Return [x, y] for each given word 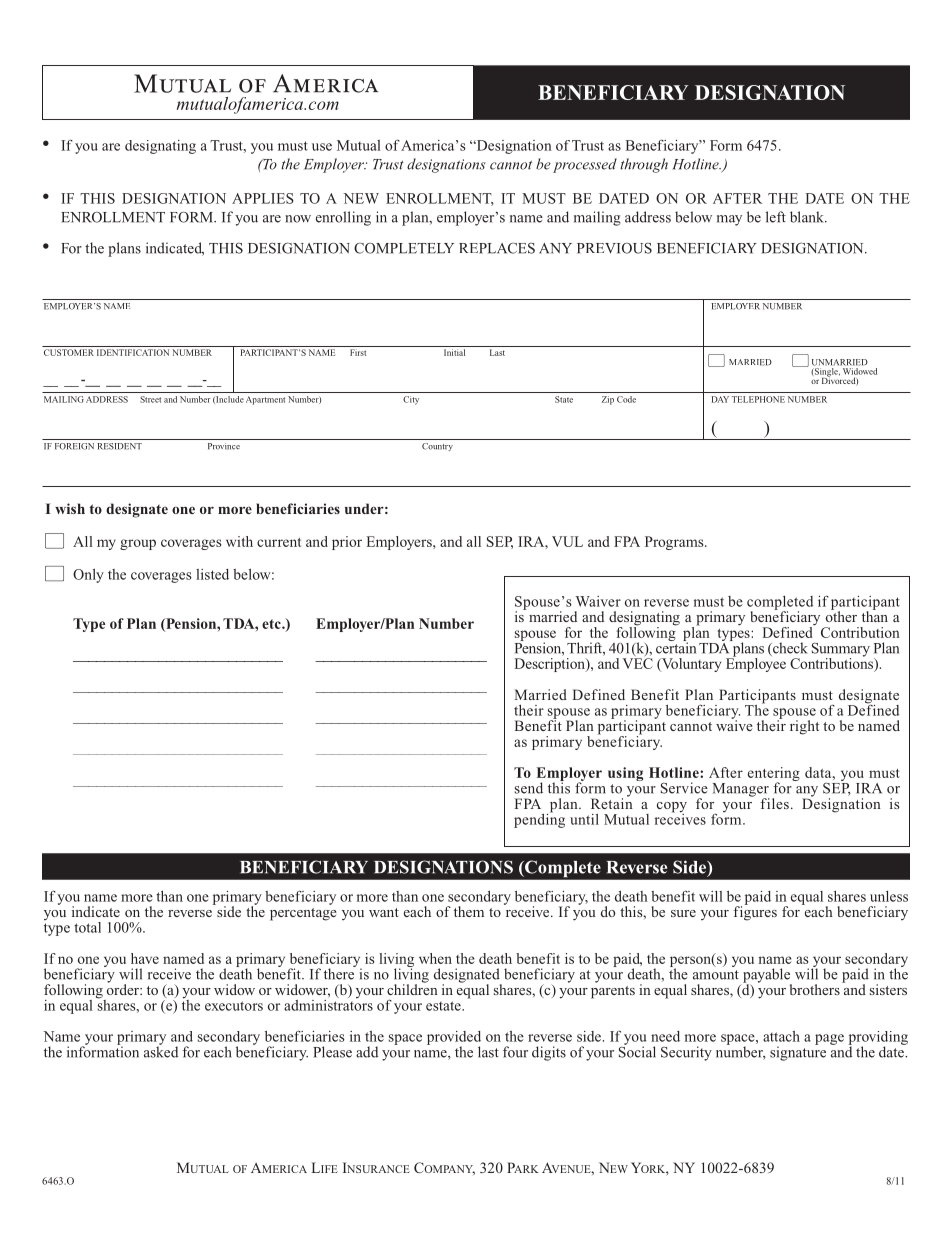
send [529, 788]
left [776, 217]
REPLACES [497, 248]
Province [224, 446]
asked [161, 1051]
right [804, 727]
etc [272, 624]
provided [454, 1039]
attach [781, 1036]
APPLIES [263, 198]
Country [437, 447]
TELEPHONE [758, 399]
